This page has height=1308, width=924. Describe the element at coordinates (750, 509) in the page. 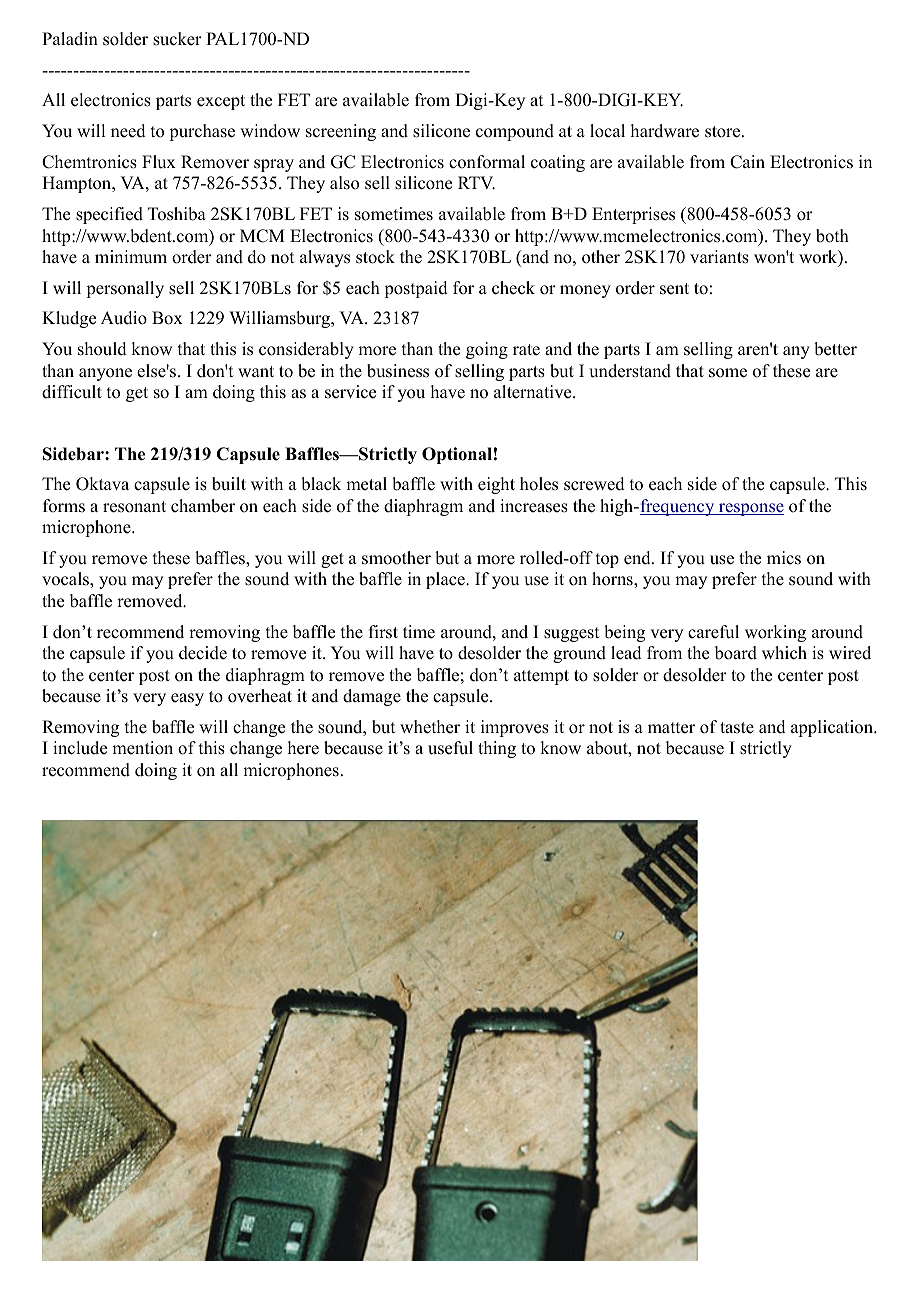

I see `response` at that location.
